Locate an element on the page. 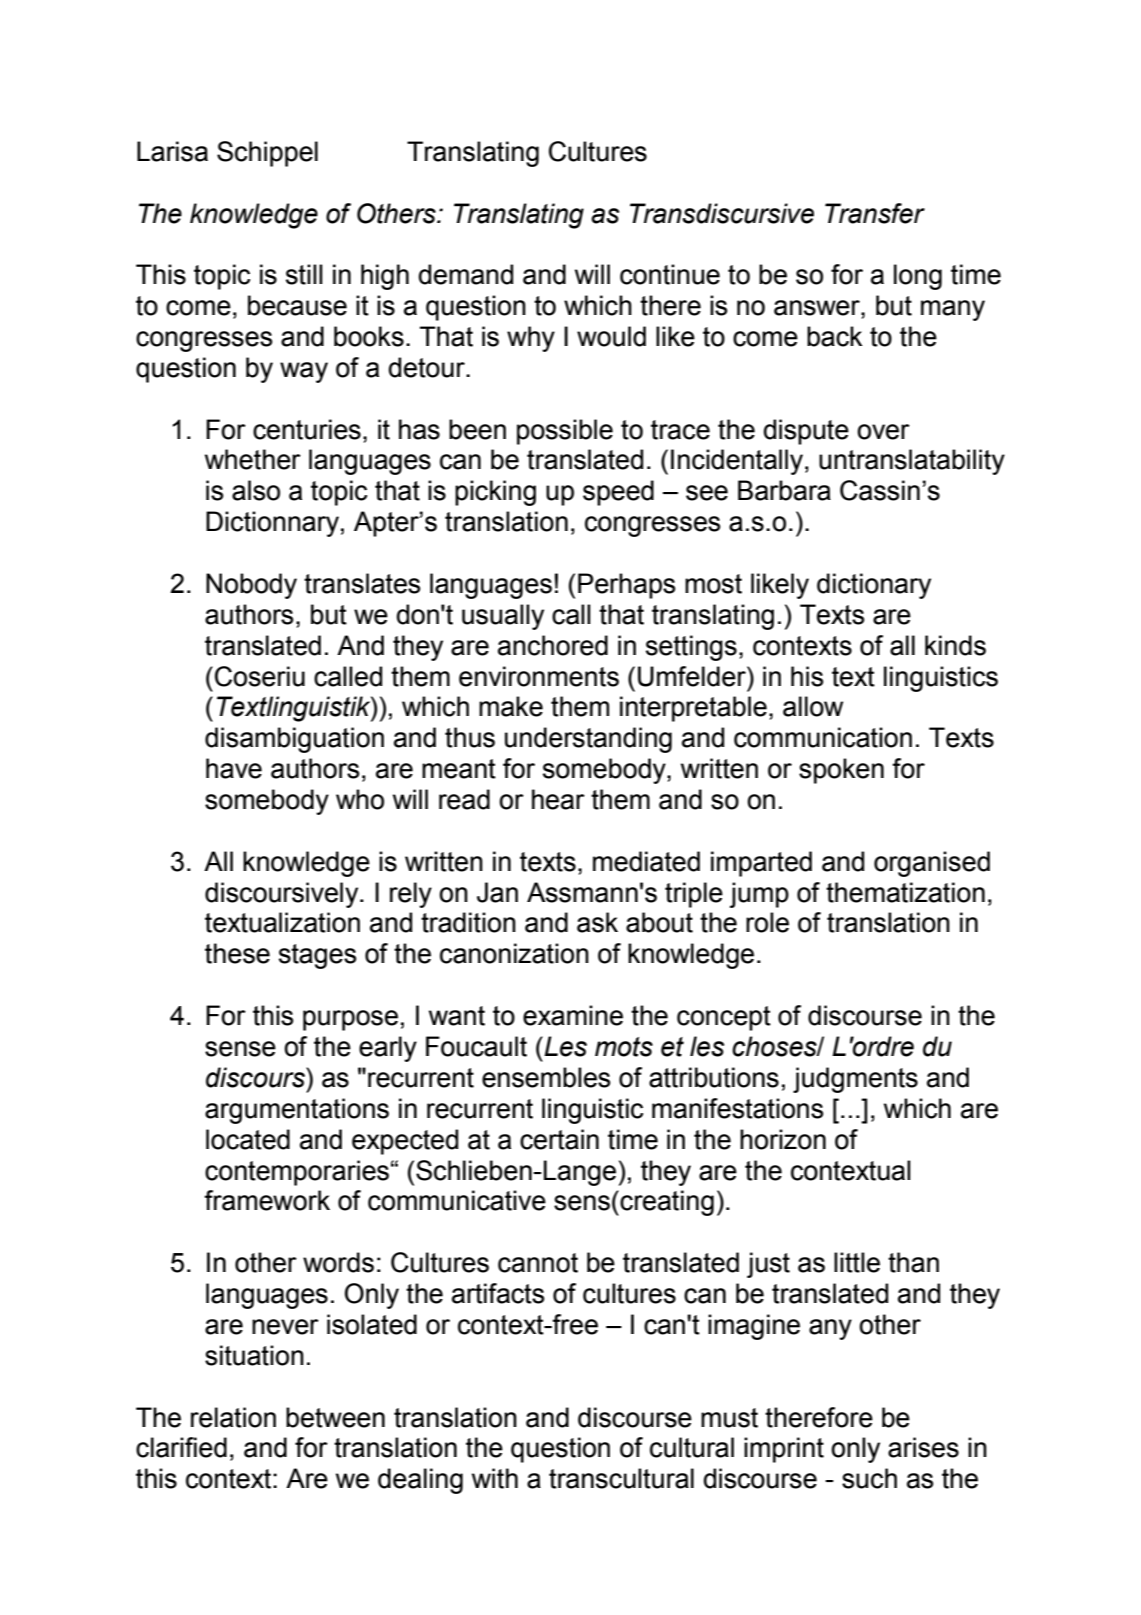  anchored is located at coordinates (553, 645).
